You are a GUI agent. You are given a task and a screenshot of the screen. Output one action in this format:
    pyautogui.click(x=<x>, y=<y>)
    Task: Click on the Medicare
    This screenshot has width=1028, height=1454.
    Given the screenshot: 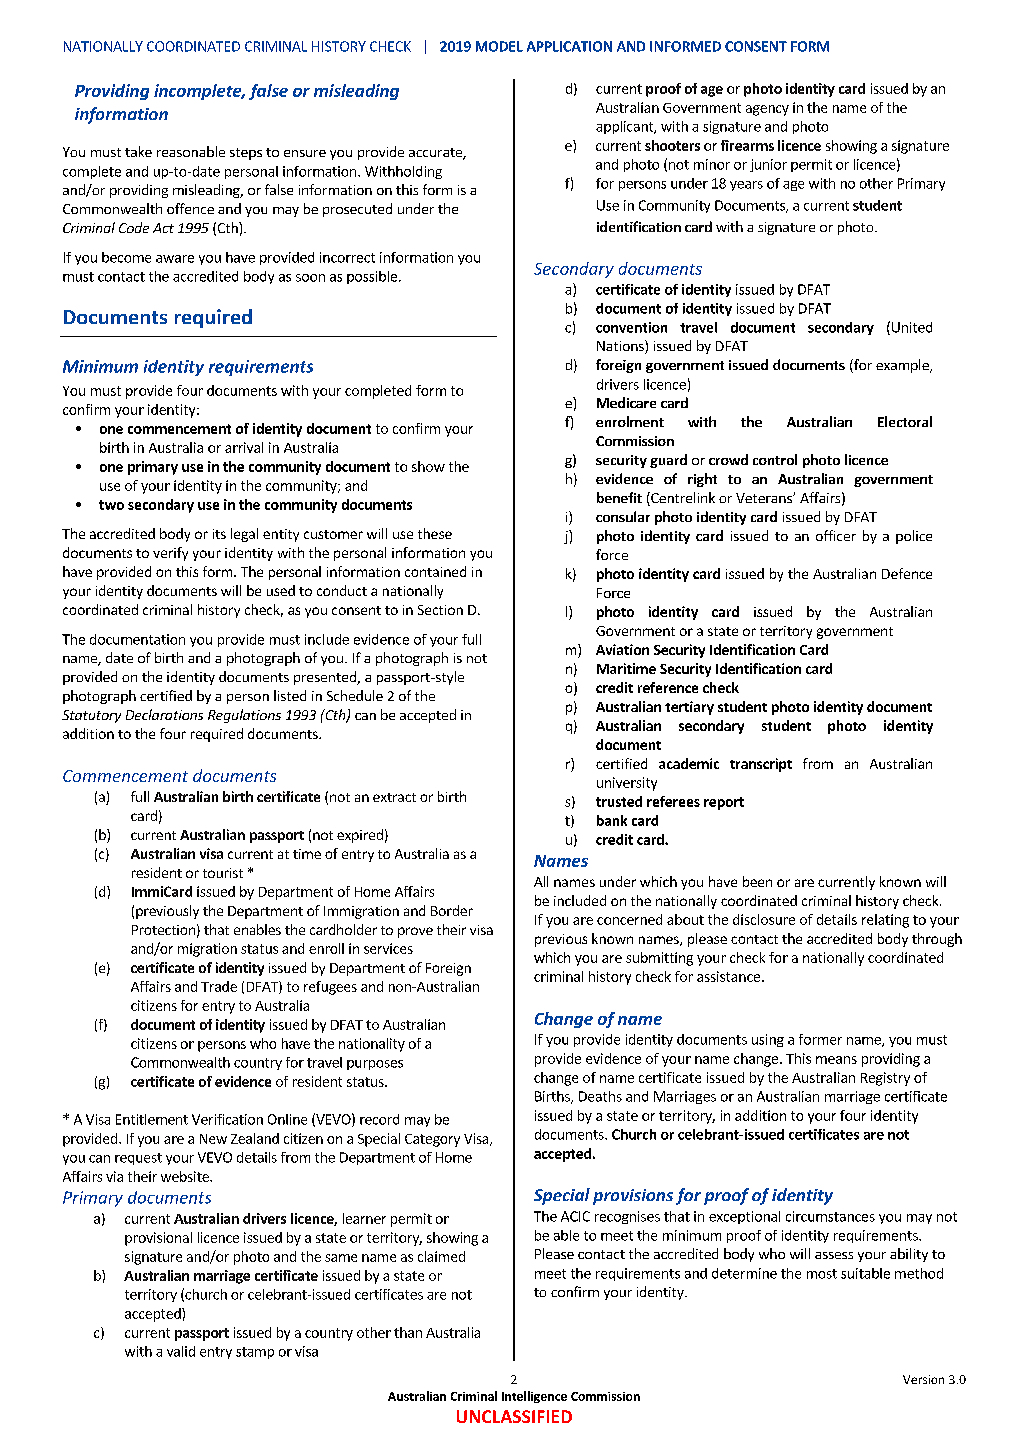 What is the action you would take?
    pyautogui.click(x=626, y=402)
